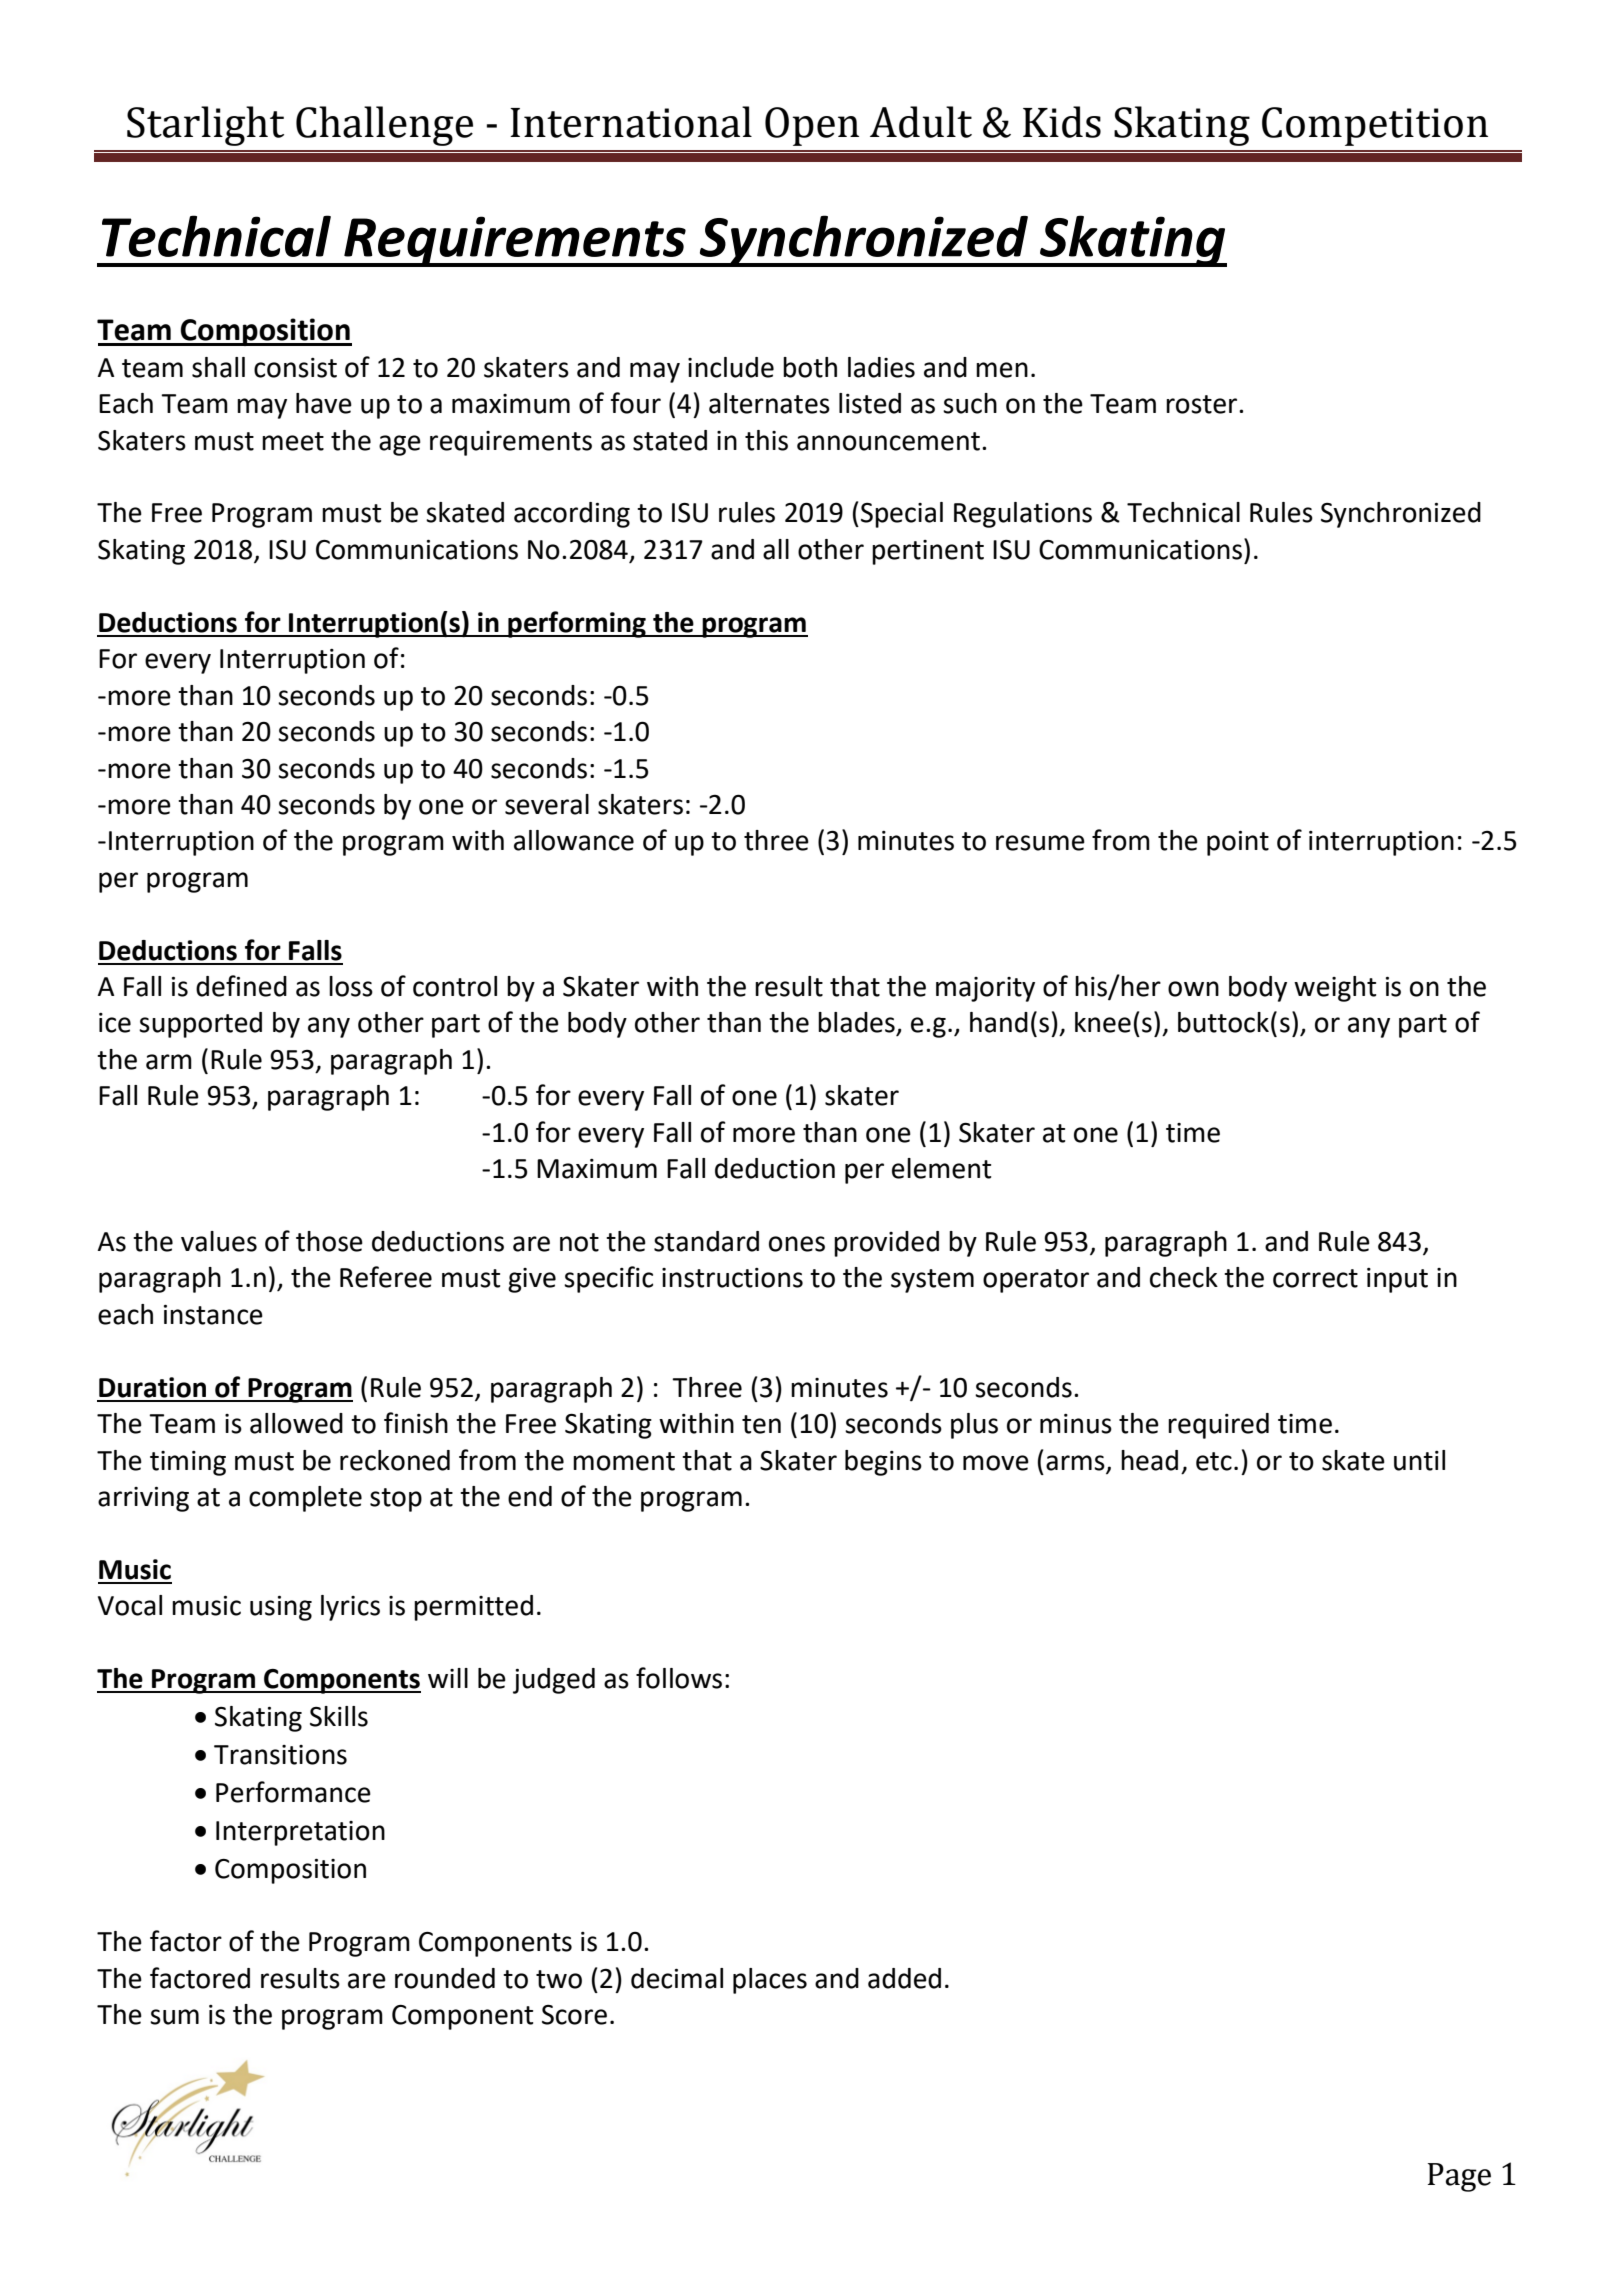 The image size is (1615, 2284). Describe the element at coordinates (812, 126) in the screenshot. I see `Open` at that location.
